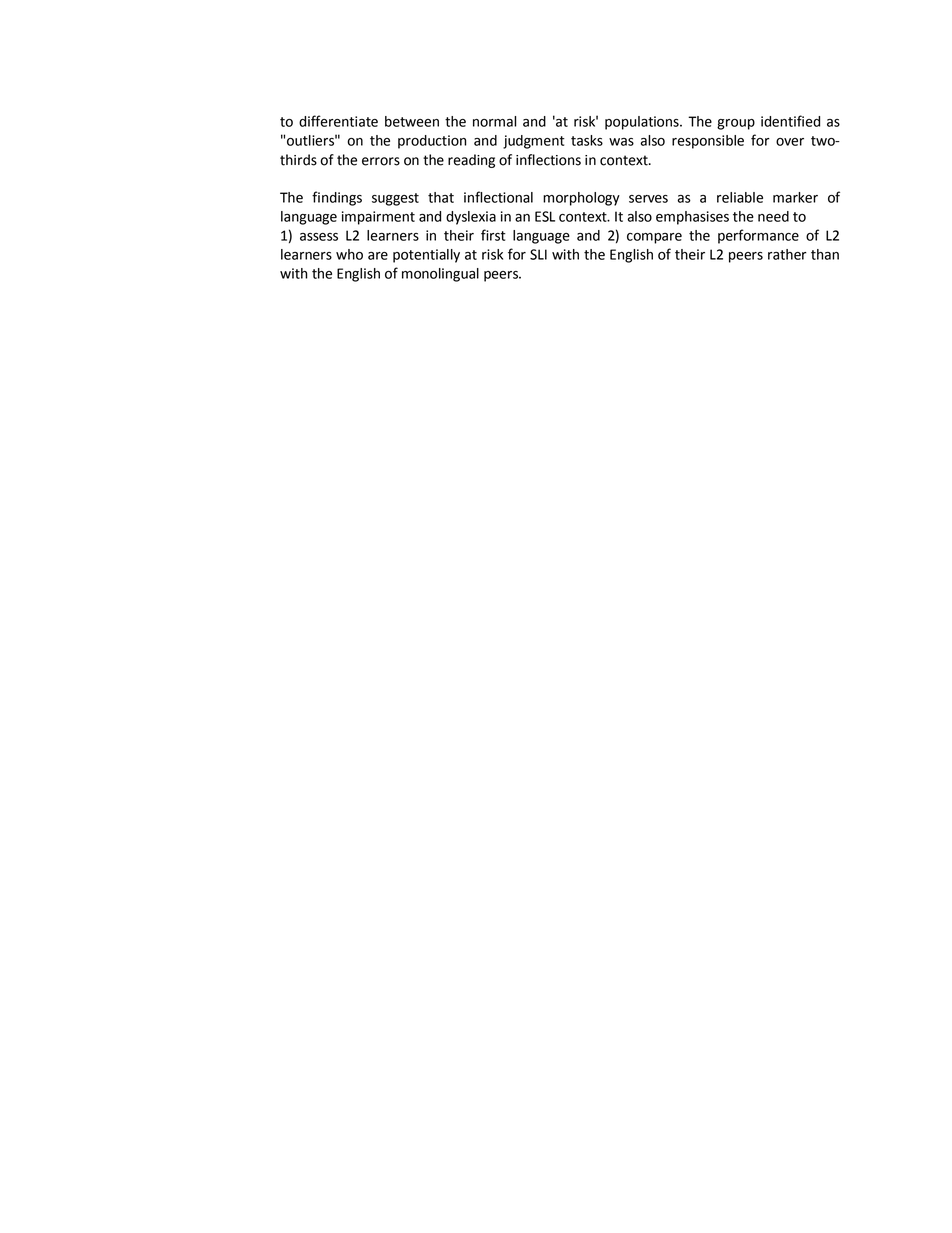  What do you see at coordinates (440, 275) in the screenshot?
I see `monolingual` at bounding box center [440, 275].
